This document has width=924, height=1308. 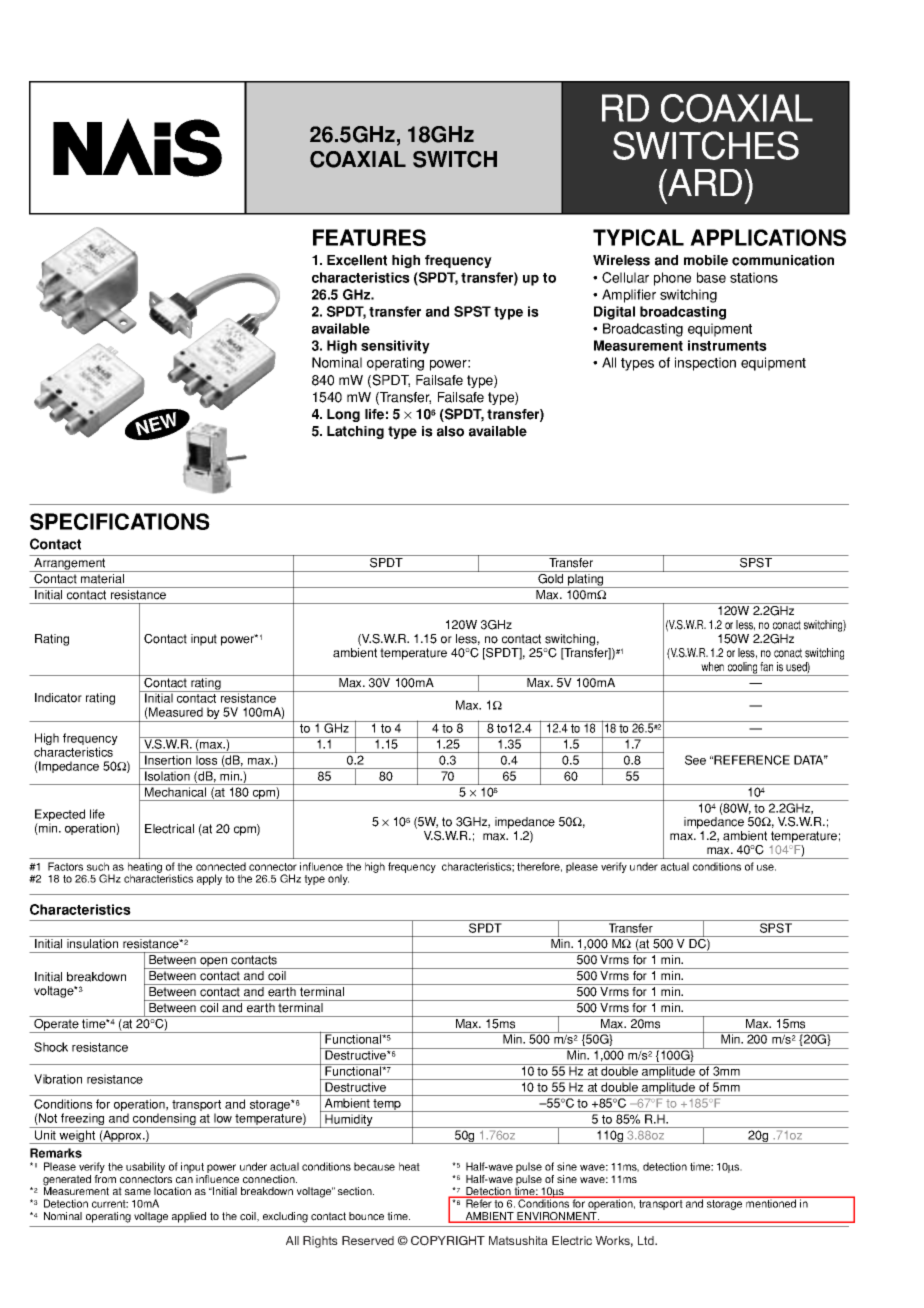 I want to click on bounce, so click(x=366, y=1216).
